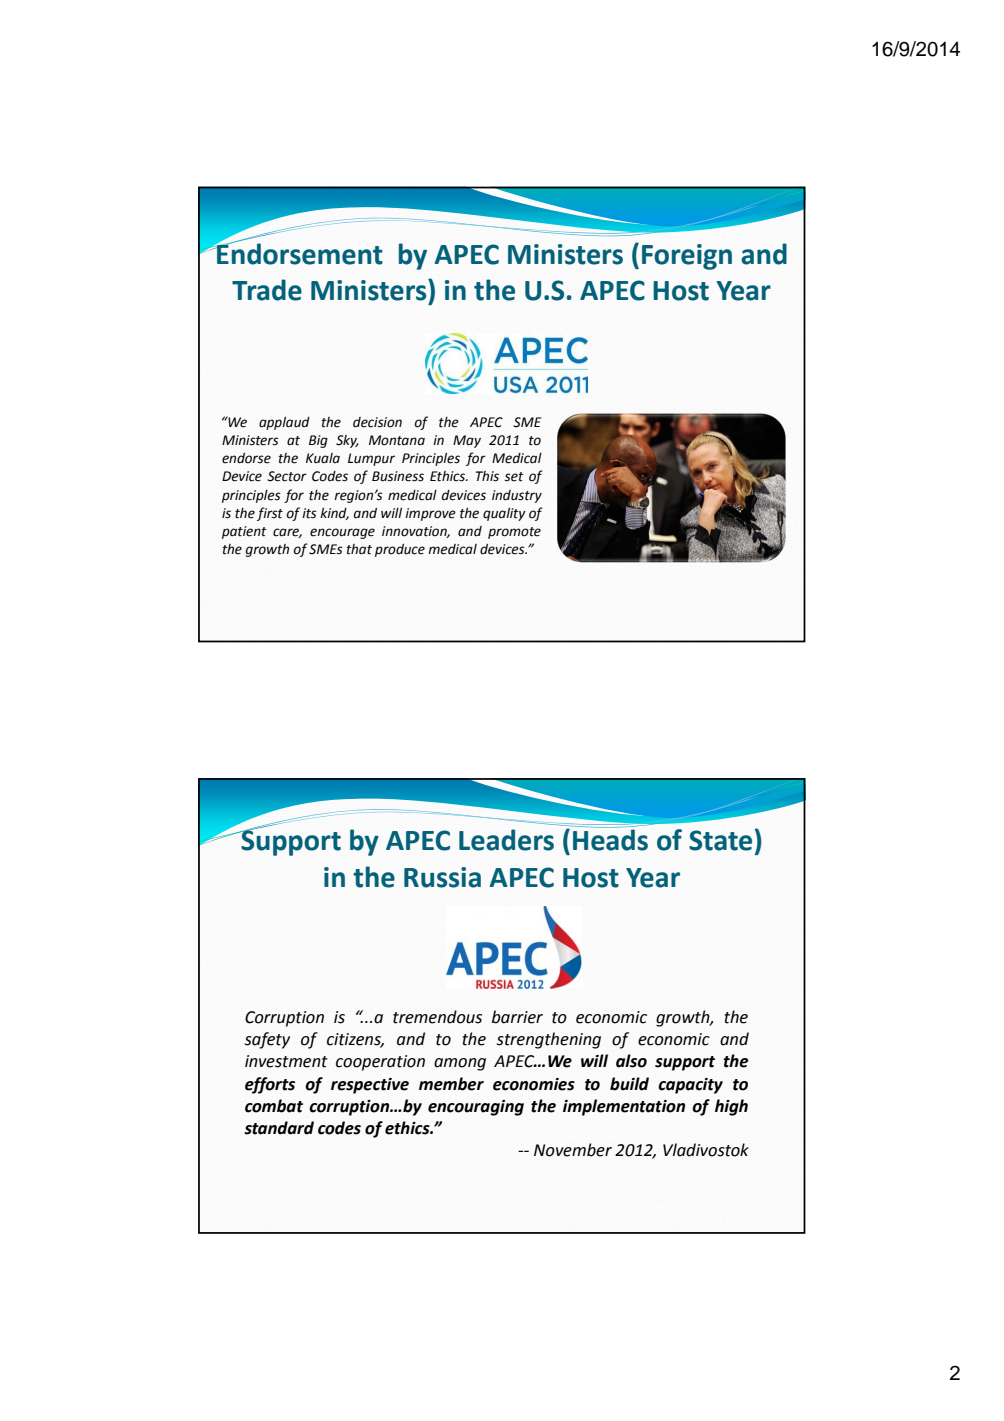 This document has width=1004, height=1421. What do you see at coordinates (610, 839) in the document?
I see `Heads` at bounding box center [610, 839].
